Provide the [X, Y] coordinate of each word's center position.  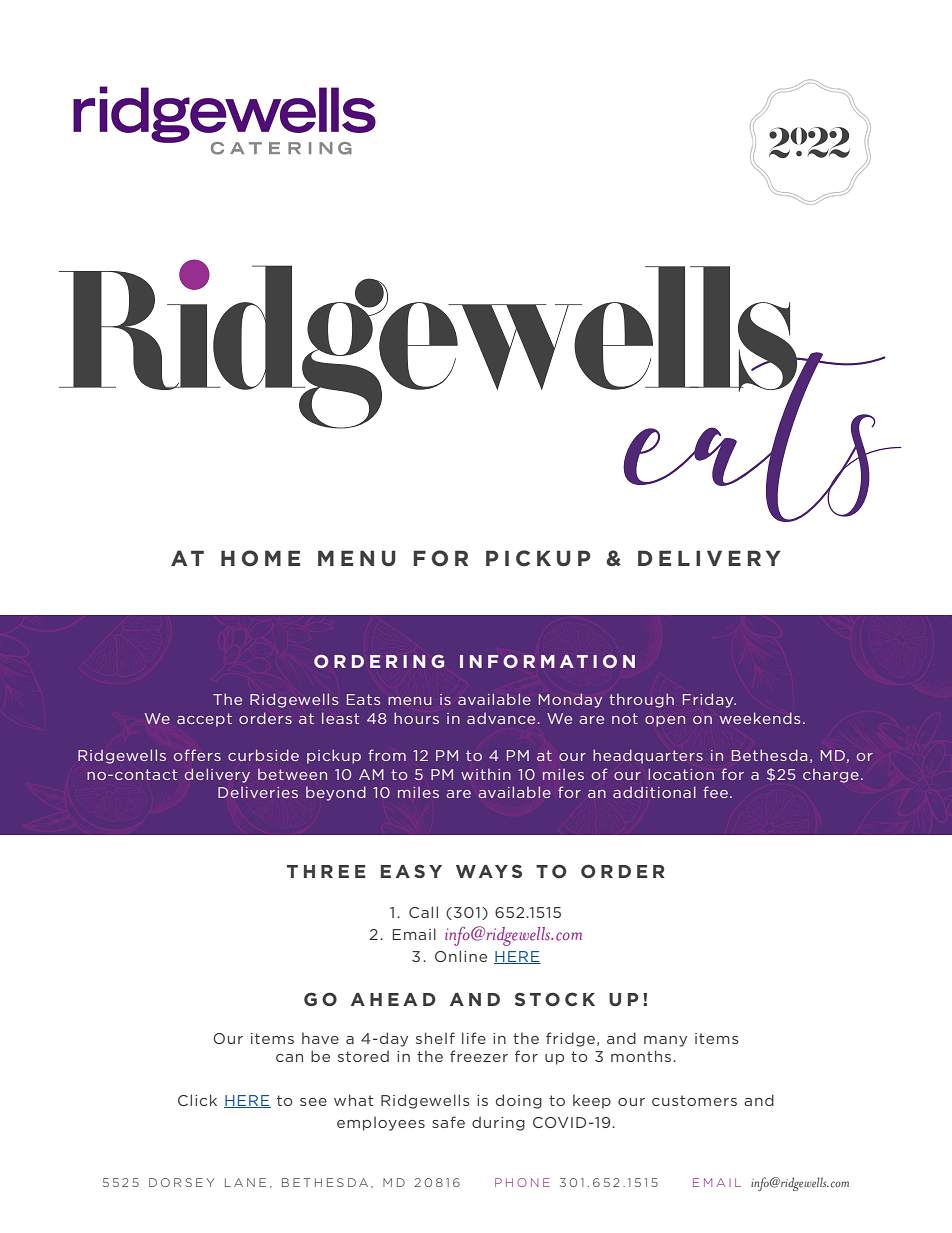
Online [461, 956]
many [665, 1041]
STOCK [555, 999]
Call [423, 912]
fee [715, 792]
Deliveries [258, 792]
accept [204, 720]
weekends [759, 718]
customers [694, 1100]
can [289, 1058]
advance [501, 718]
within [486, 774]
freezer [479, 1056]
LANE [245, 1182]
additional [654, 792]
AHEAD [393, 999]
